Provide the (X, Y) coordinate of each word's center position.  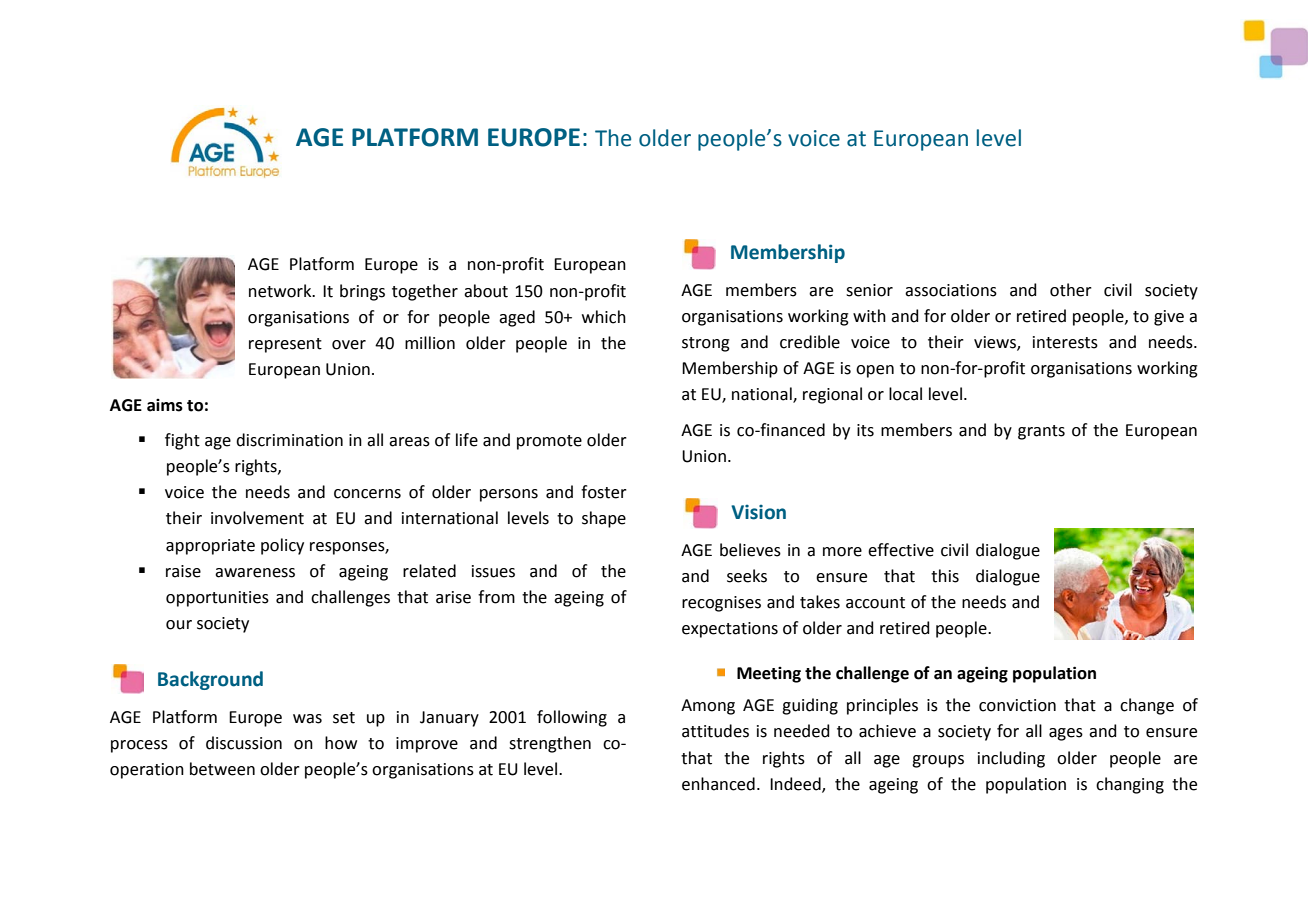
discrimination (289, 440)
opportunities (217, 599)
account (875, 603)
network (281, 291)
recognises (721, 604)
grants (1041, 432)
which (604, 317)
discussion (244, 743)
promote (549, 442)
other (1071, 290)
